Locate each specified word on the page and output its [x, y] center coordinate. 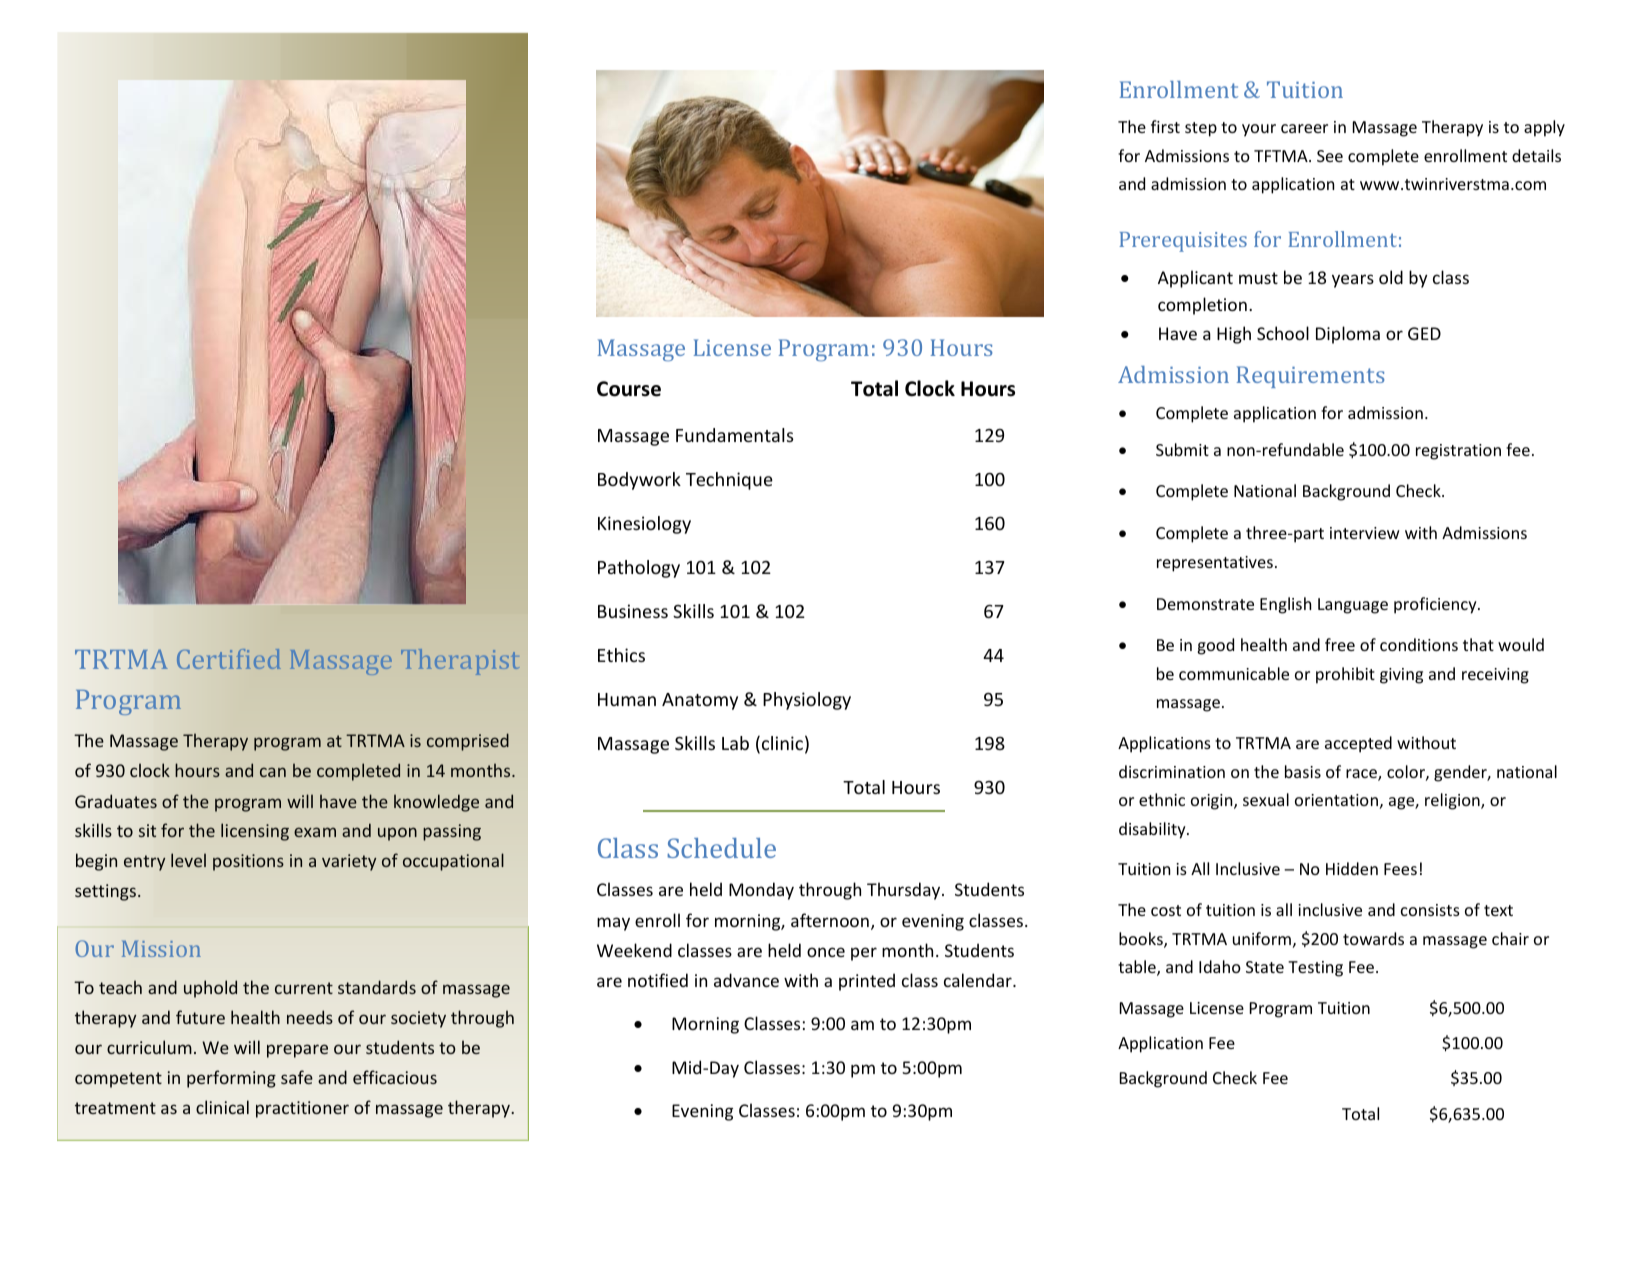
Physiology [807, 701]
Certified [229, 659]
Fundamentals [735, 435]
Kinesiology [644, 525]
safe [297, 1077]
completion [1202, 306]
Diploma [1348, 335]
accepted [1358, 744]
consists [1430, 910]
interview [1365, 533]
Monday [761, 891]
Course [629, 389]
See [1330, 156]
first [1165, 126]
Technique [729, 481]
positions [248, 862]
